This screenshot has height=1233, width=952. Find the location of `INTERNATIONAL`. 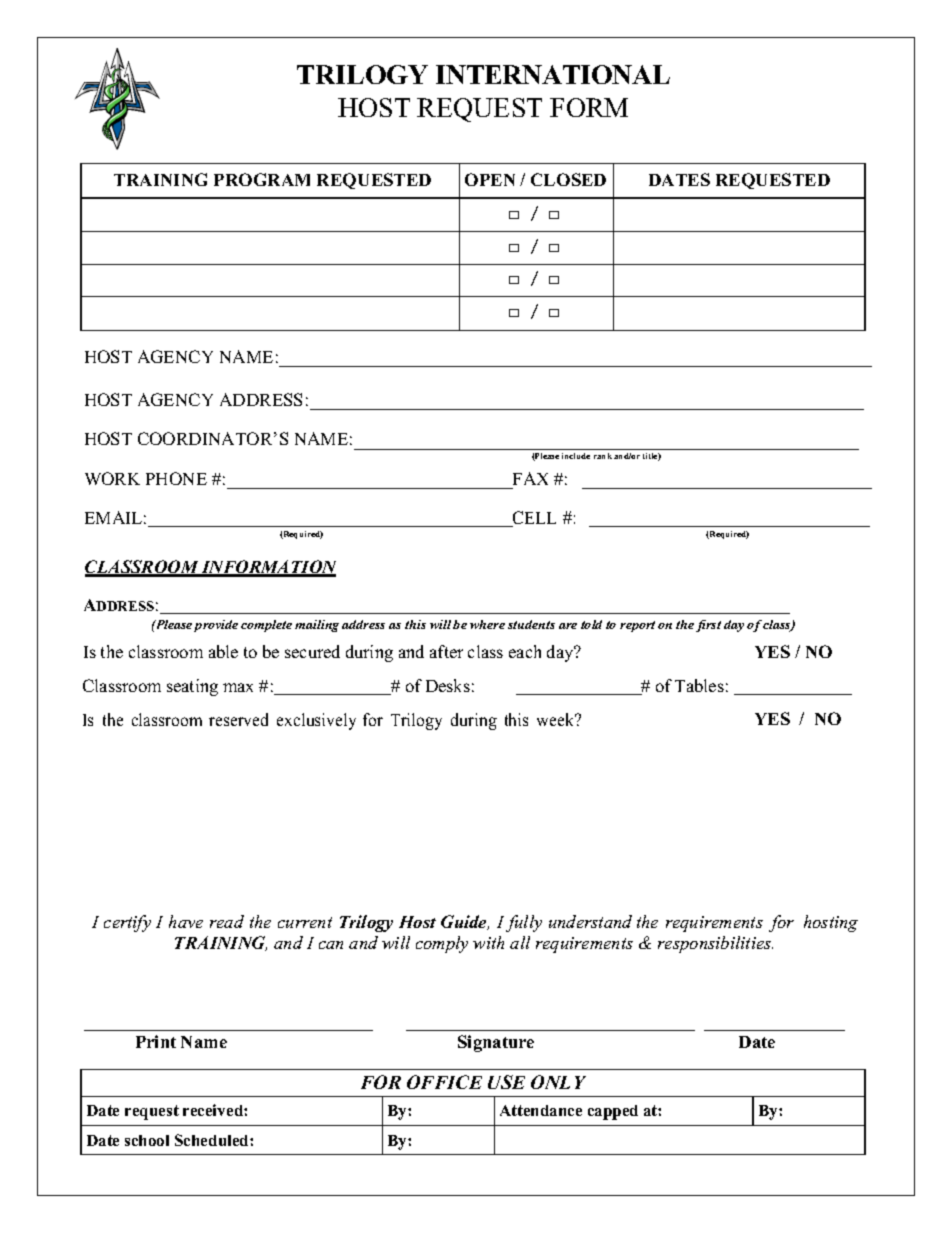

INTERNATIONAL is located at coordinates (553, 74).
